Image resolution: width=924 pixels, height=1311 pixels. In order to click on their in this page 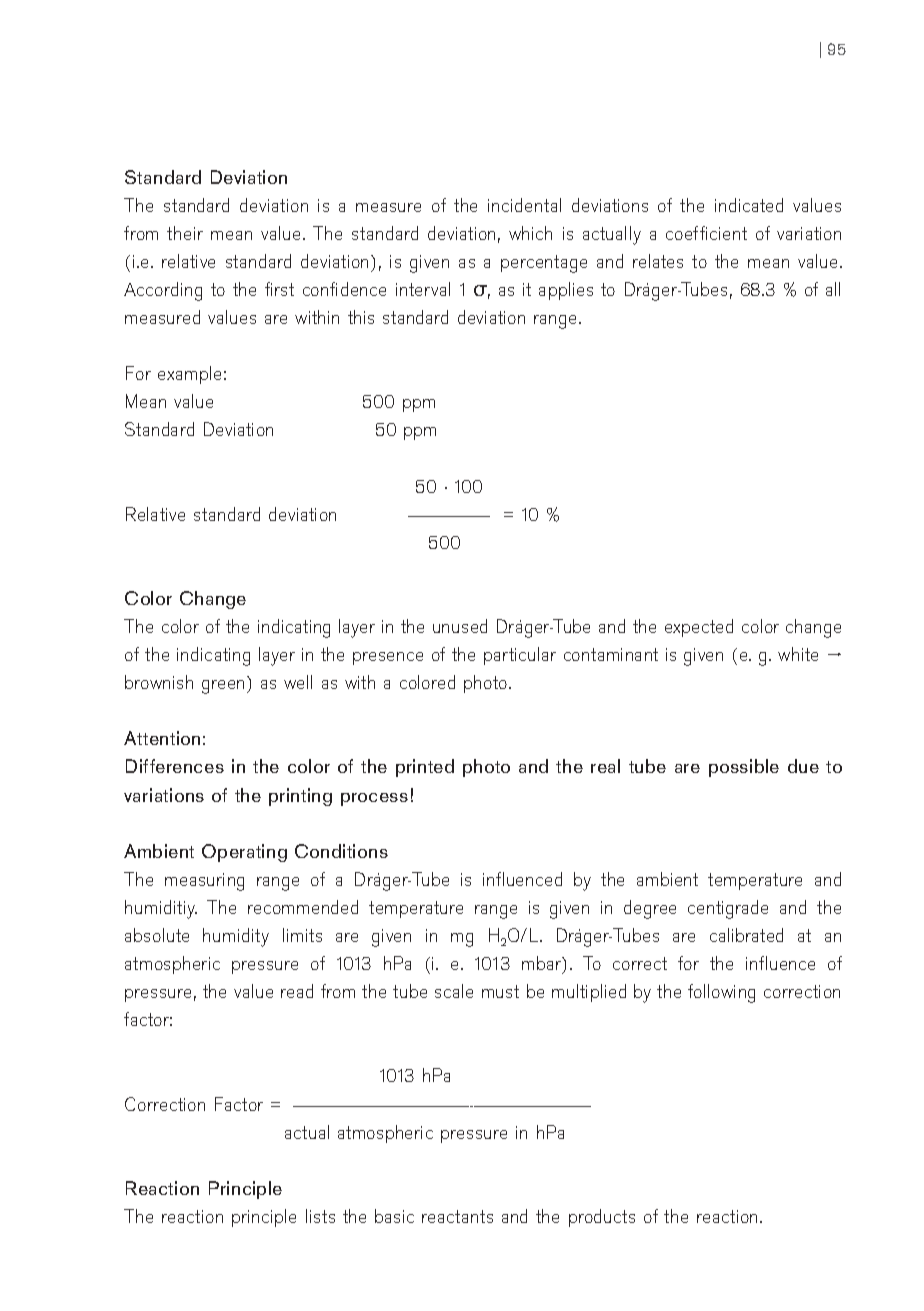, I will do `click(185, 233)`.
